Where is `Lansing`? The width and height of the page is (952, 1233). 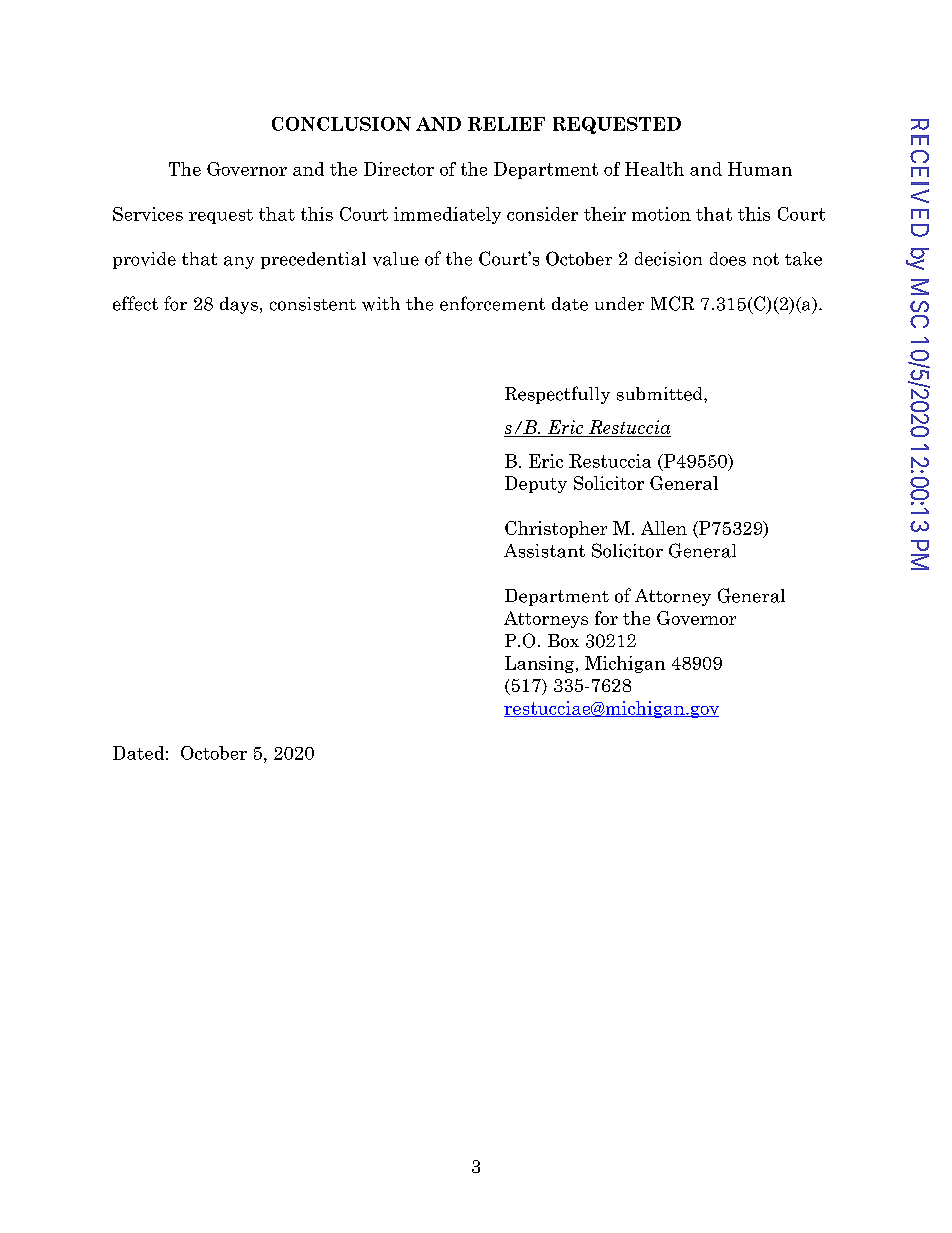
Lansing is located at coordinates (541, 664).
